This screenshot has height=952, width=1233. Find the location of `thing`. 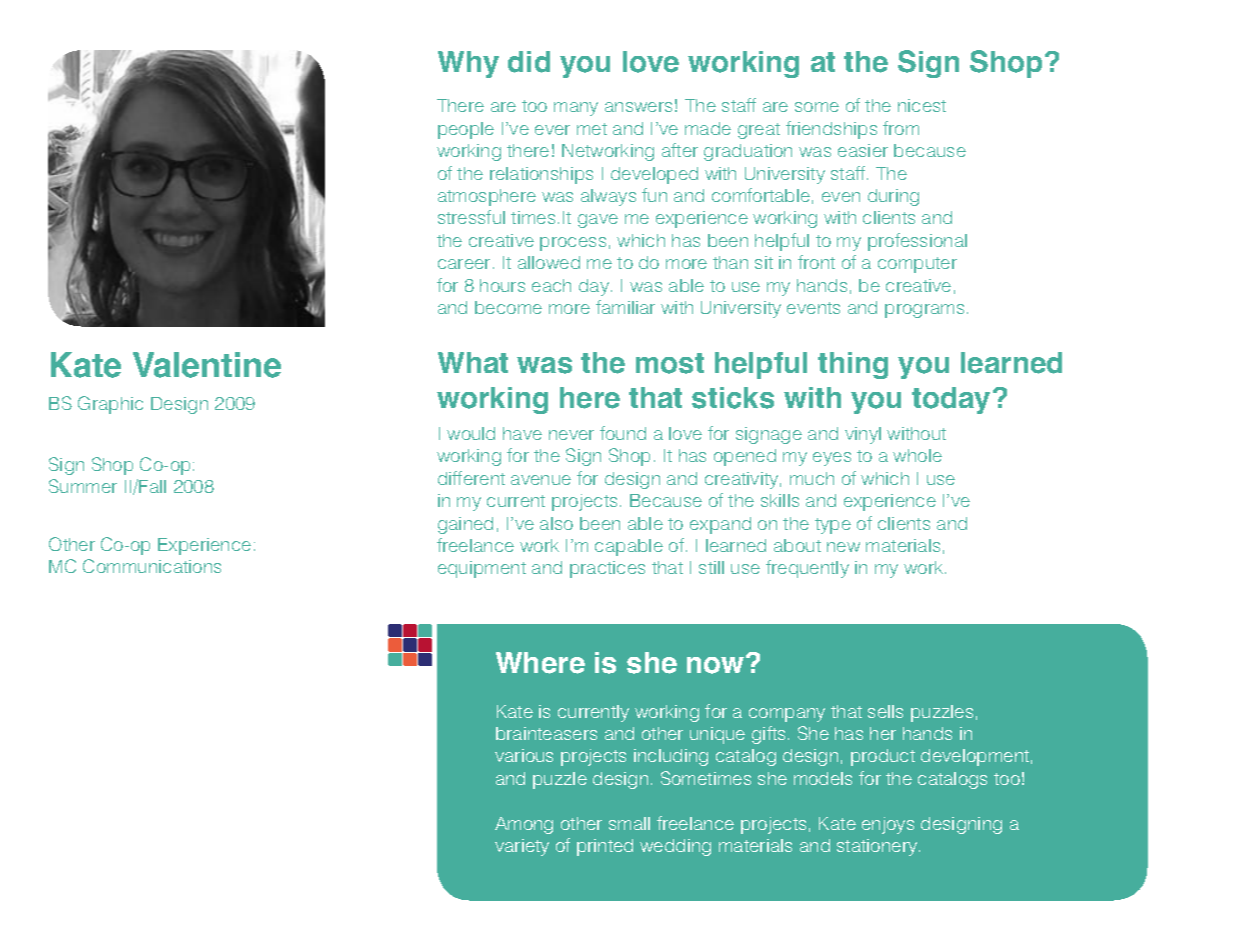

thing is located at coordinates (853, 365).
